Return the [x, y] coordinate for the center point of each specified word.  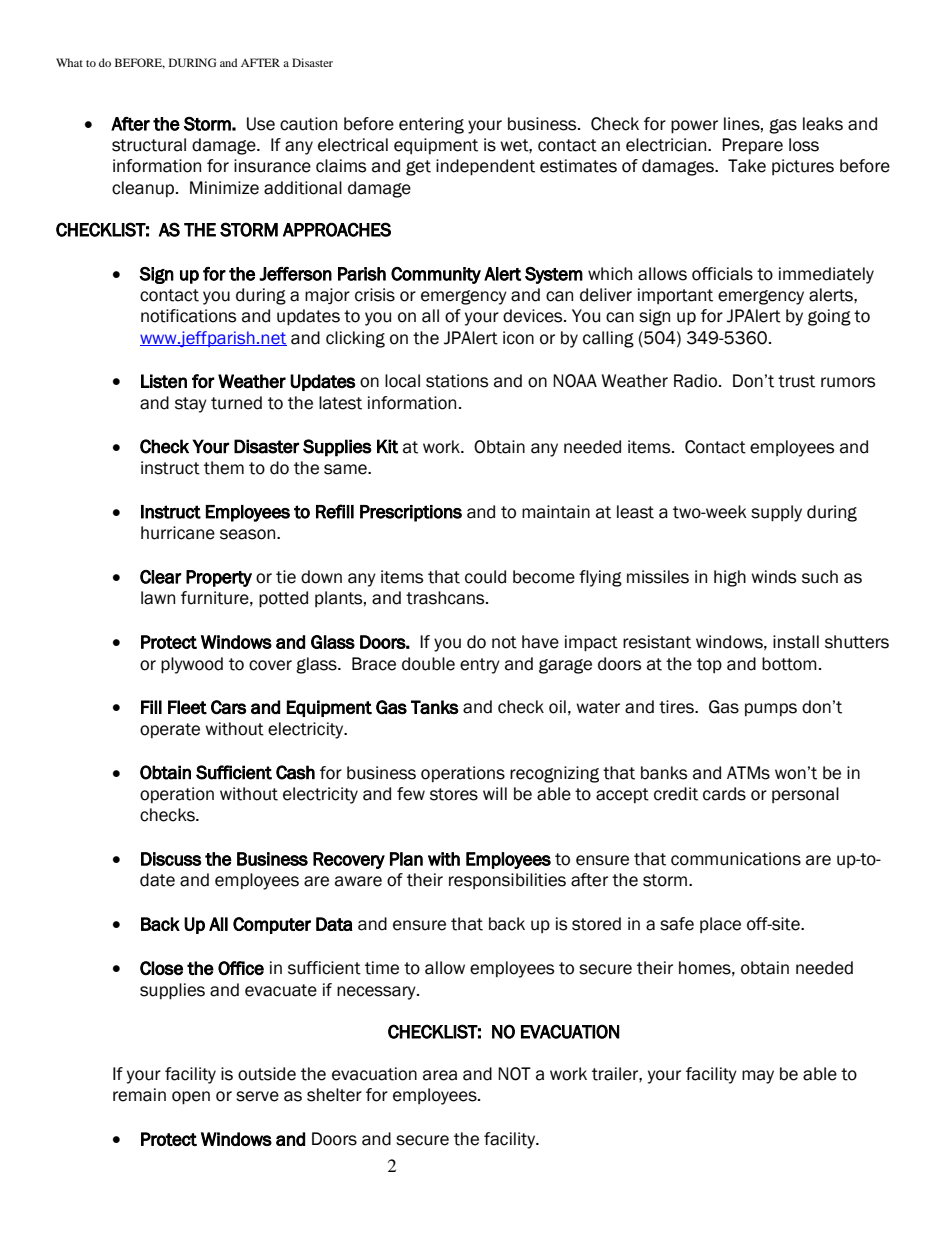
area [440, 1075]
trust [796, 381]
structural [149, 145]
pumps [771, 709]
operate [170, 730]
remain [139, 1095]
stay [191, 405]
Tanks [435, 707]
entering [431, 125]
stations [457, 381]
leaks [823, 124]
